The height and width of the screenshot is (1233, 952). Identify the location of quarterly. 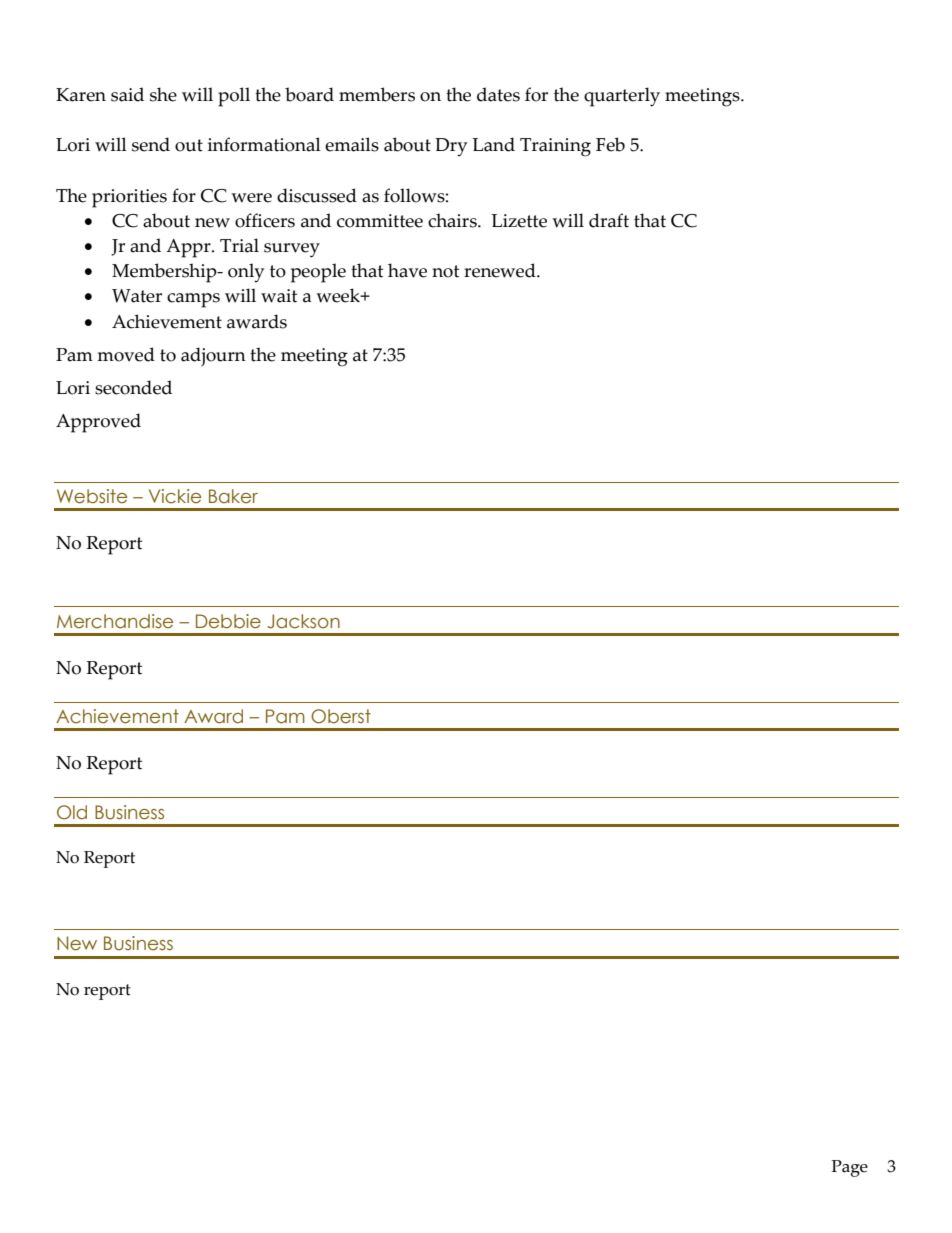
(622, 97).
